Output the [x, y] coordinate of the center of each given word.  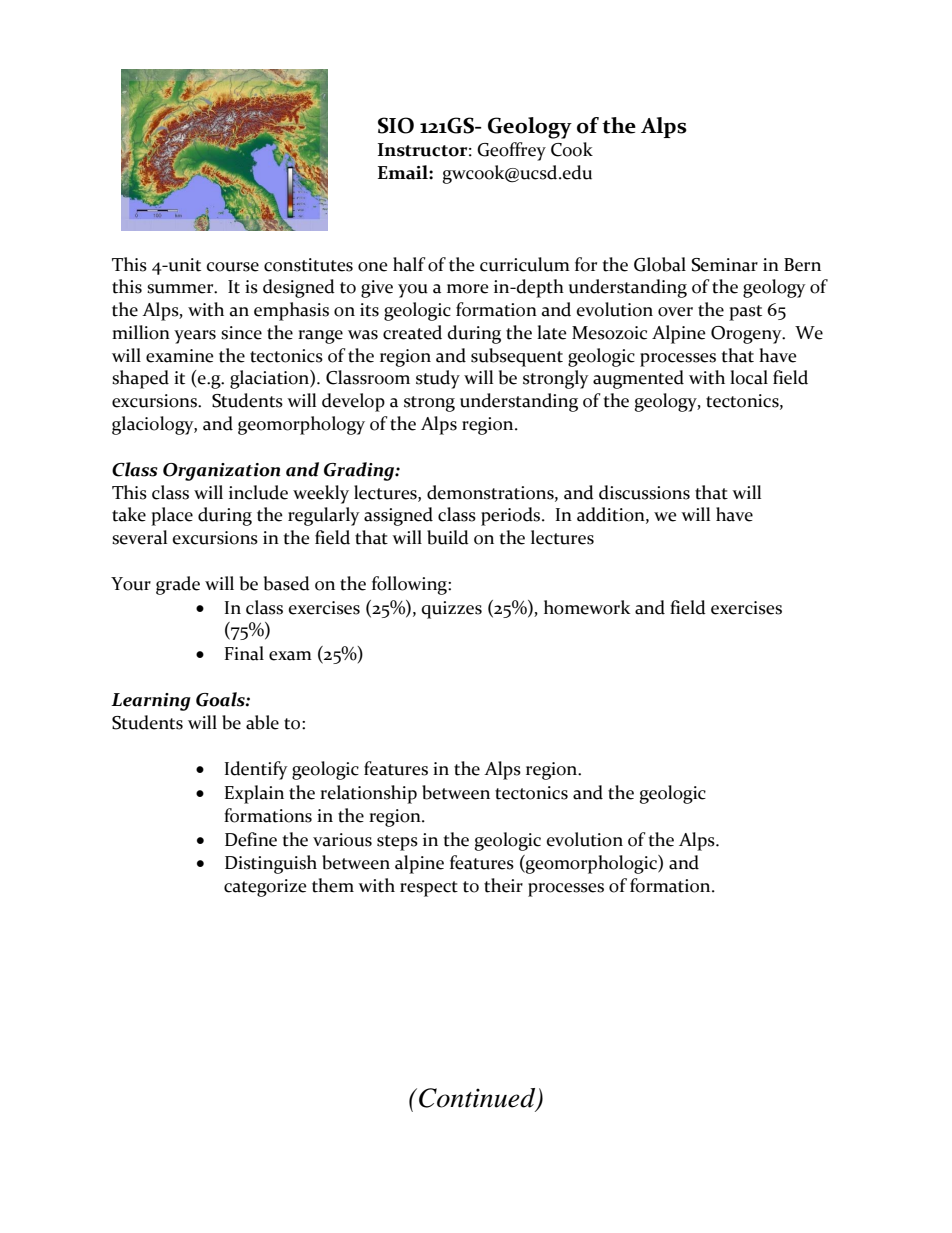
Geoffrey [511, 151]
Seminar [724, 265]
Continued [478, 1099]
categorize [265, 888]
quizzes [452, 610]
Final [244, 653]
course [233, 267]
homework [587, 607]
